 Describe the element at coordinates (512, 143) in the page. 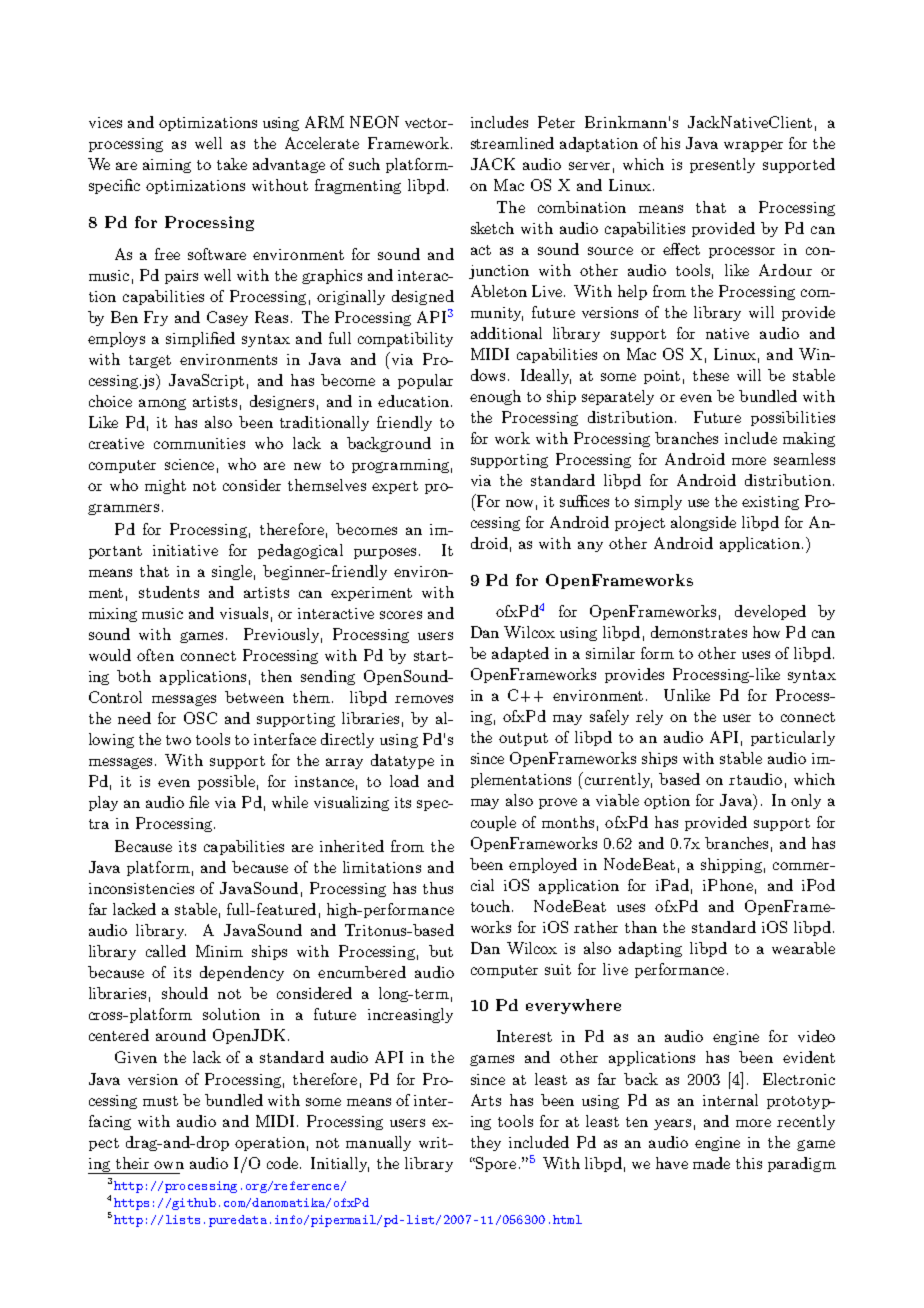

I see `streamlined` at that location.
